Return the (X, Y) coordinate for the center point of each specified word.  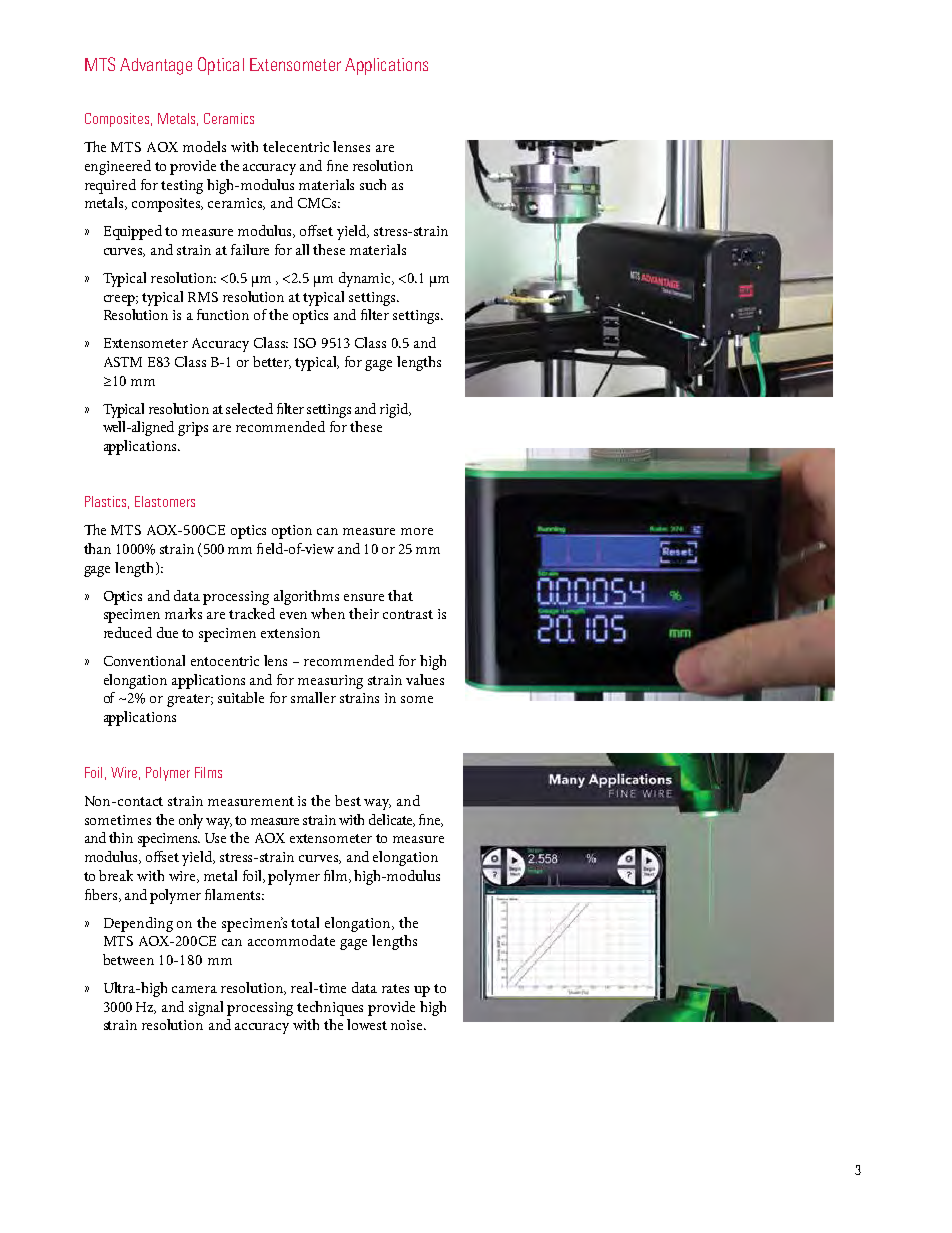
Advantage (156, 66)
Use (215, 838)
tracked (252, 613)
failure (250, 249)
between (128, 959)
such (373, 184)
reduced (128, 632)
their (364, 613)
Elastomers (165, 501)
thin (121, 837)
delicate (392, 820)
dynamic (366, 279)
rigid (395, 410)
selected (249, 408)
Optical (221, 66)
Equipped (133, 232)
